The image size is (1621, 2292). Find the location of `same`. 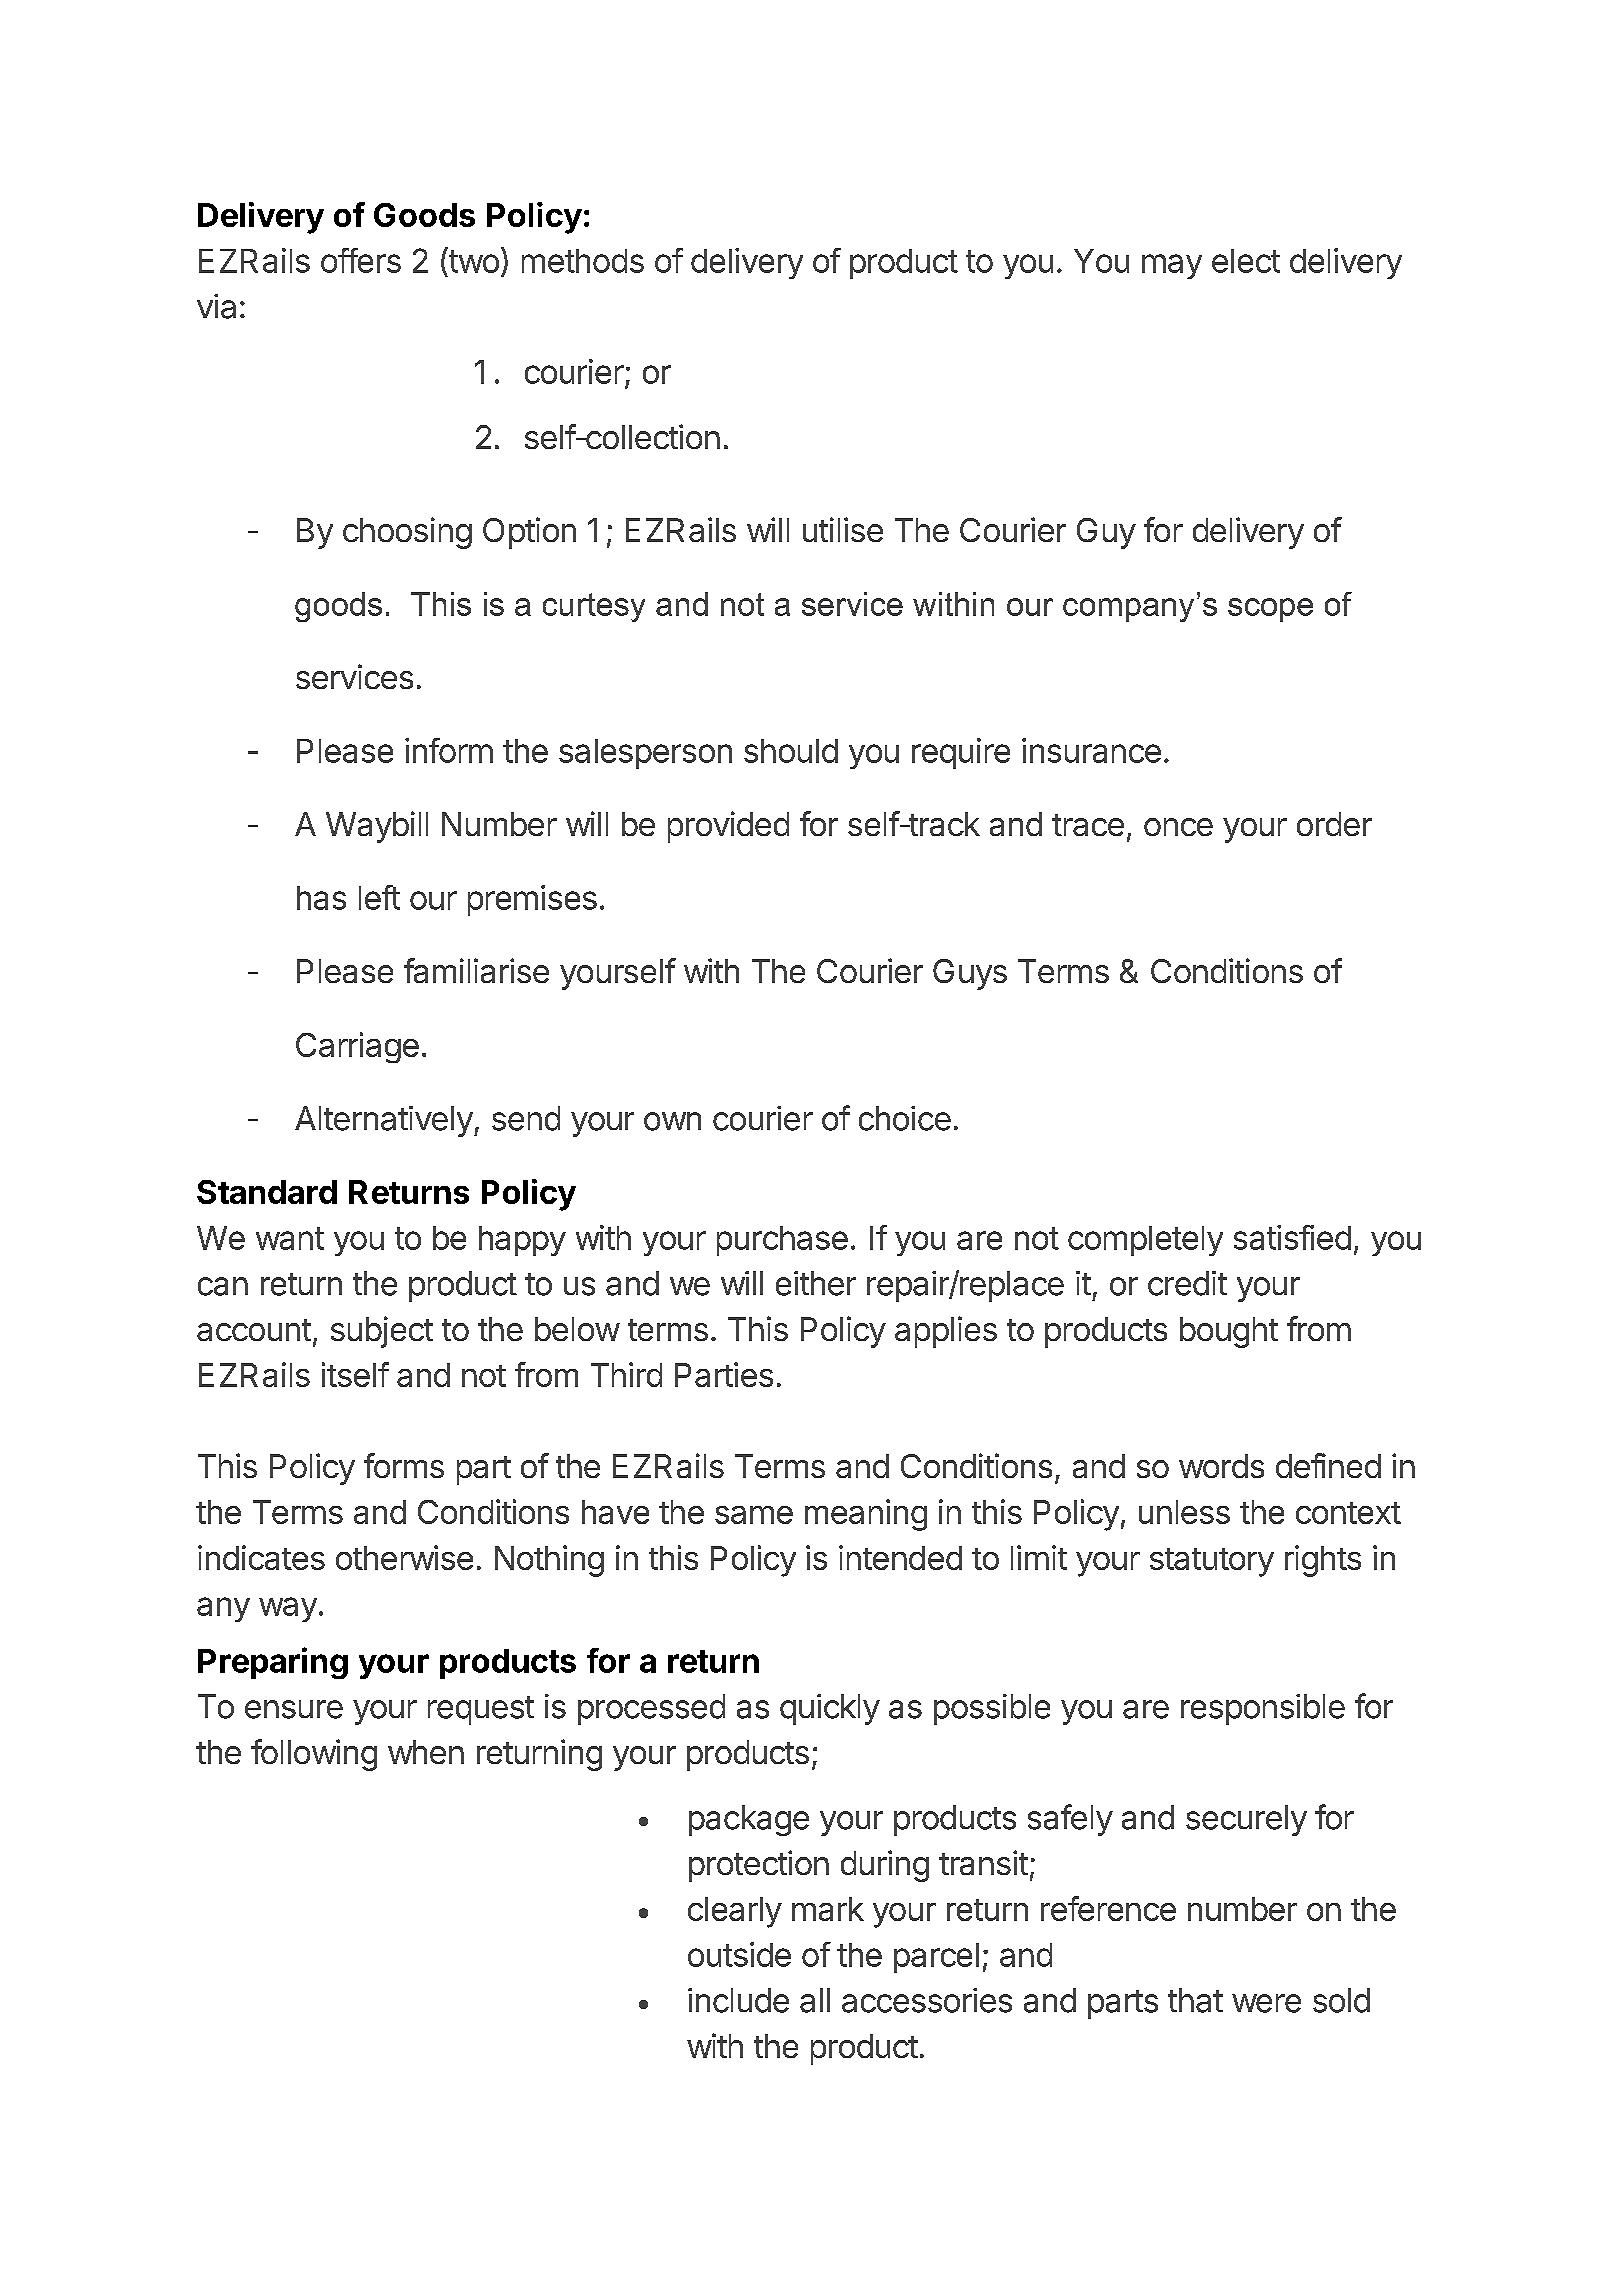

same is located at coordinates (754, 1515).
